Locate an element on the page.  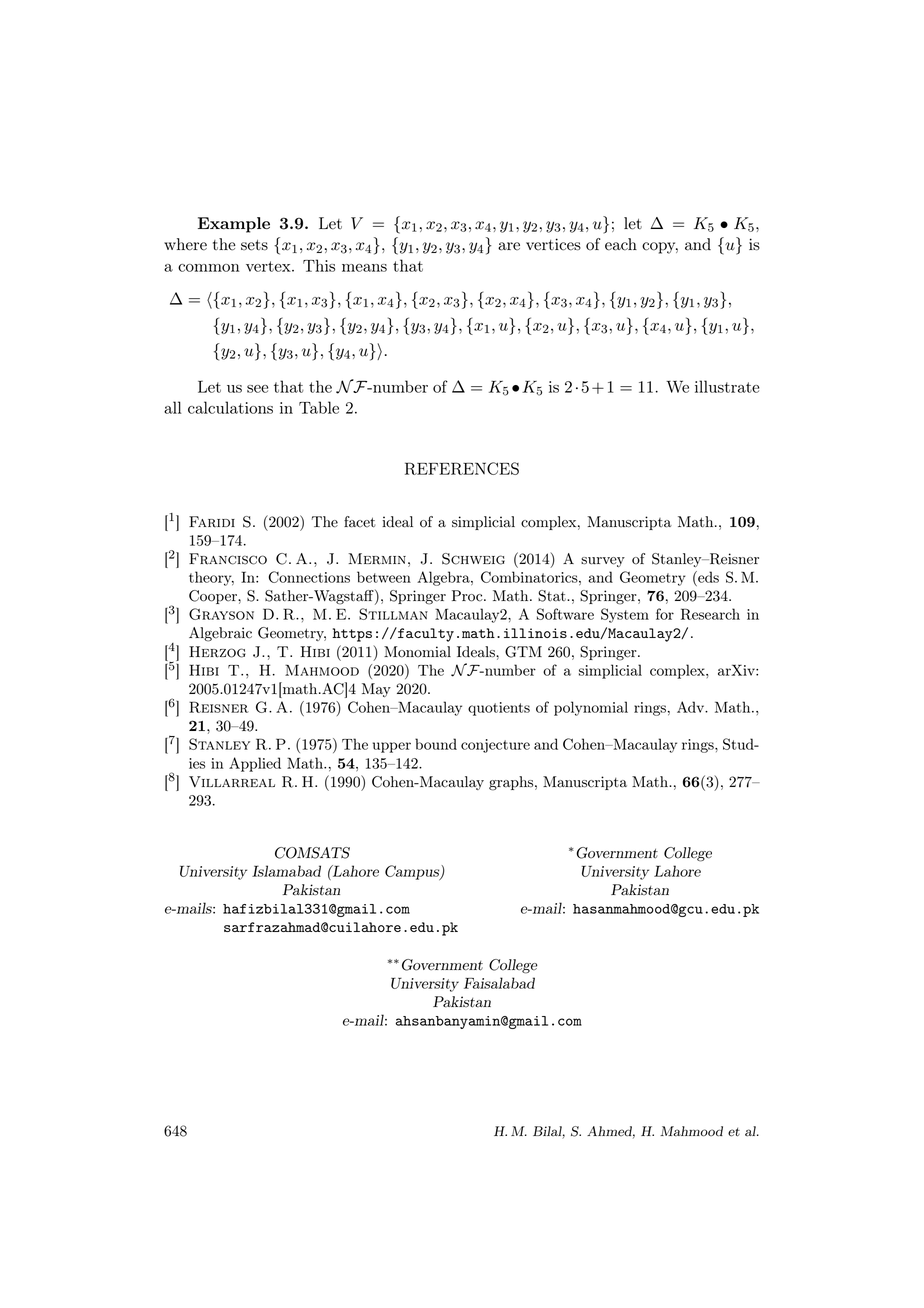
Faisalabad is located at coordinates (499, 983).
